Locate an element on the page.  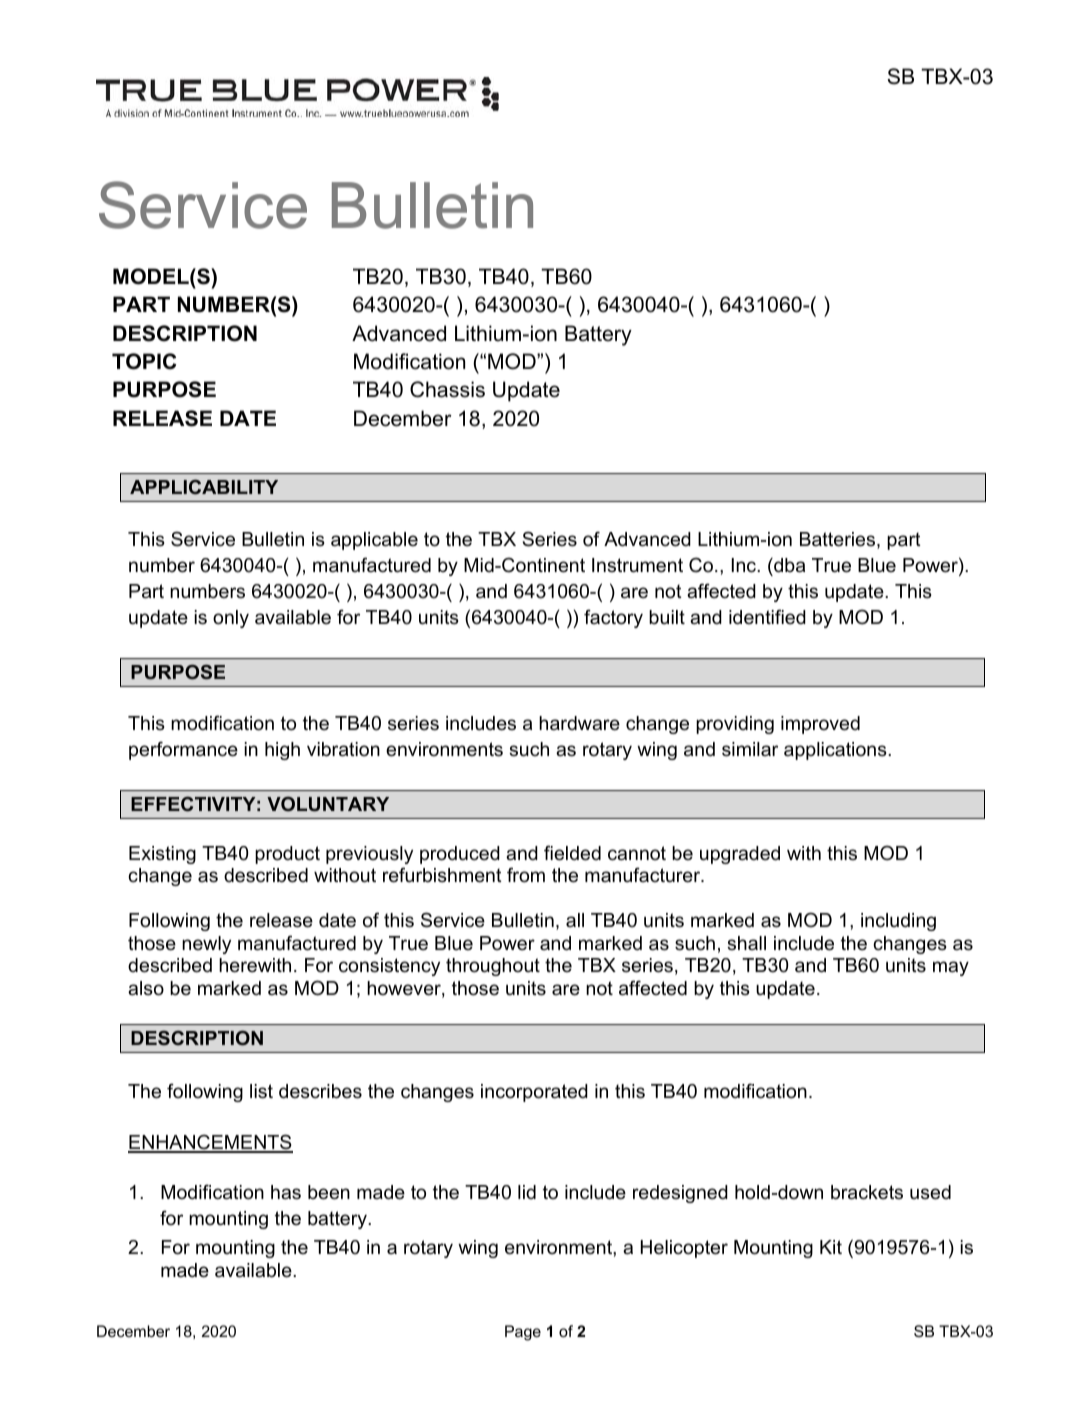
also is located at coordinates (146, 988).
